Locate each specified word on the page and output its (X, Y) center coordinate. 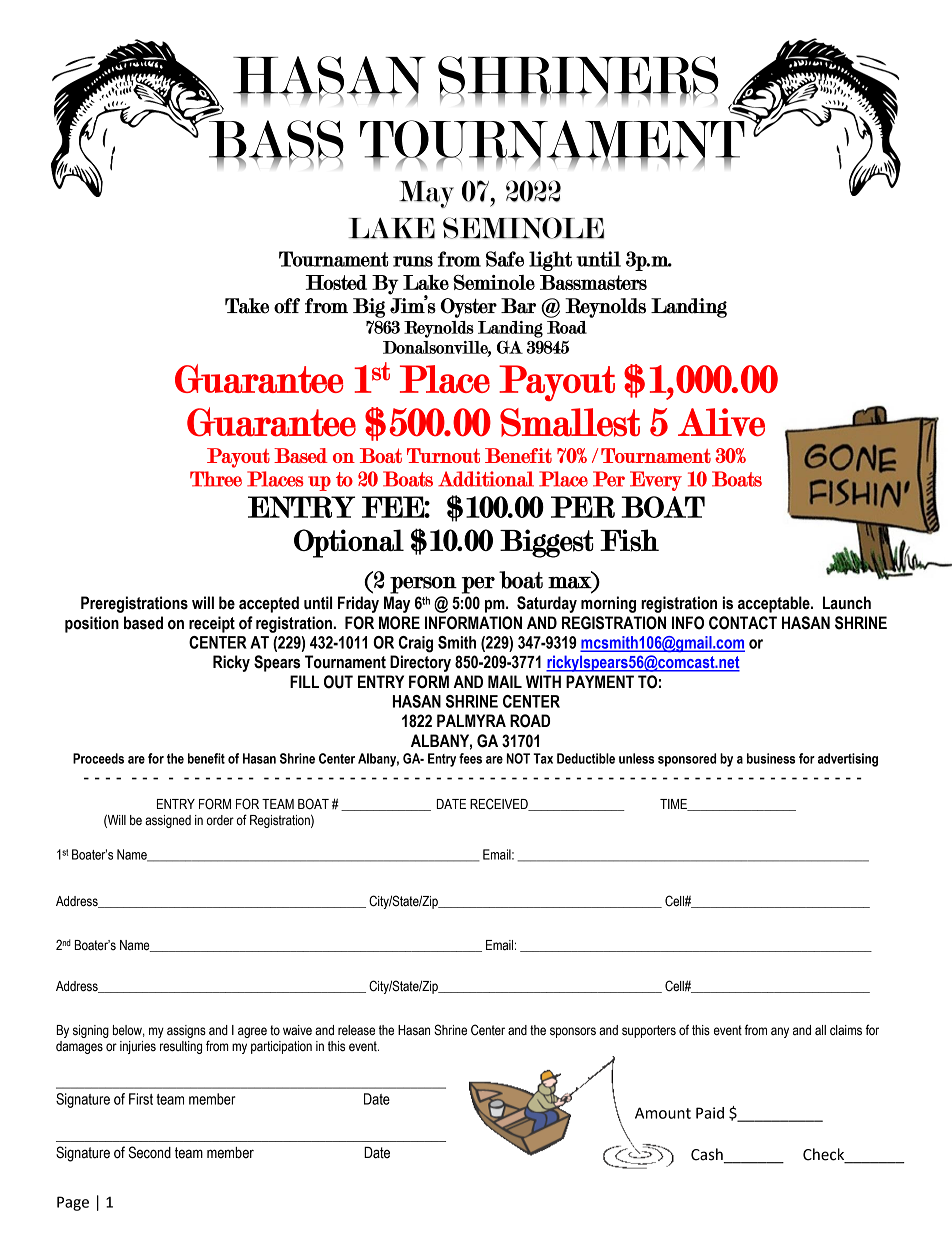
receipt (212, 624)
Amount (663, 1113)
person (423, 585)
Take (247, 306)
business (771, 758)
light (550, 261)
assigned (168, 821)
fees (470, 758)
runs (413, 261)
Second (150, 1152)
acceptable (775, 604)
